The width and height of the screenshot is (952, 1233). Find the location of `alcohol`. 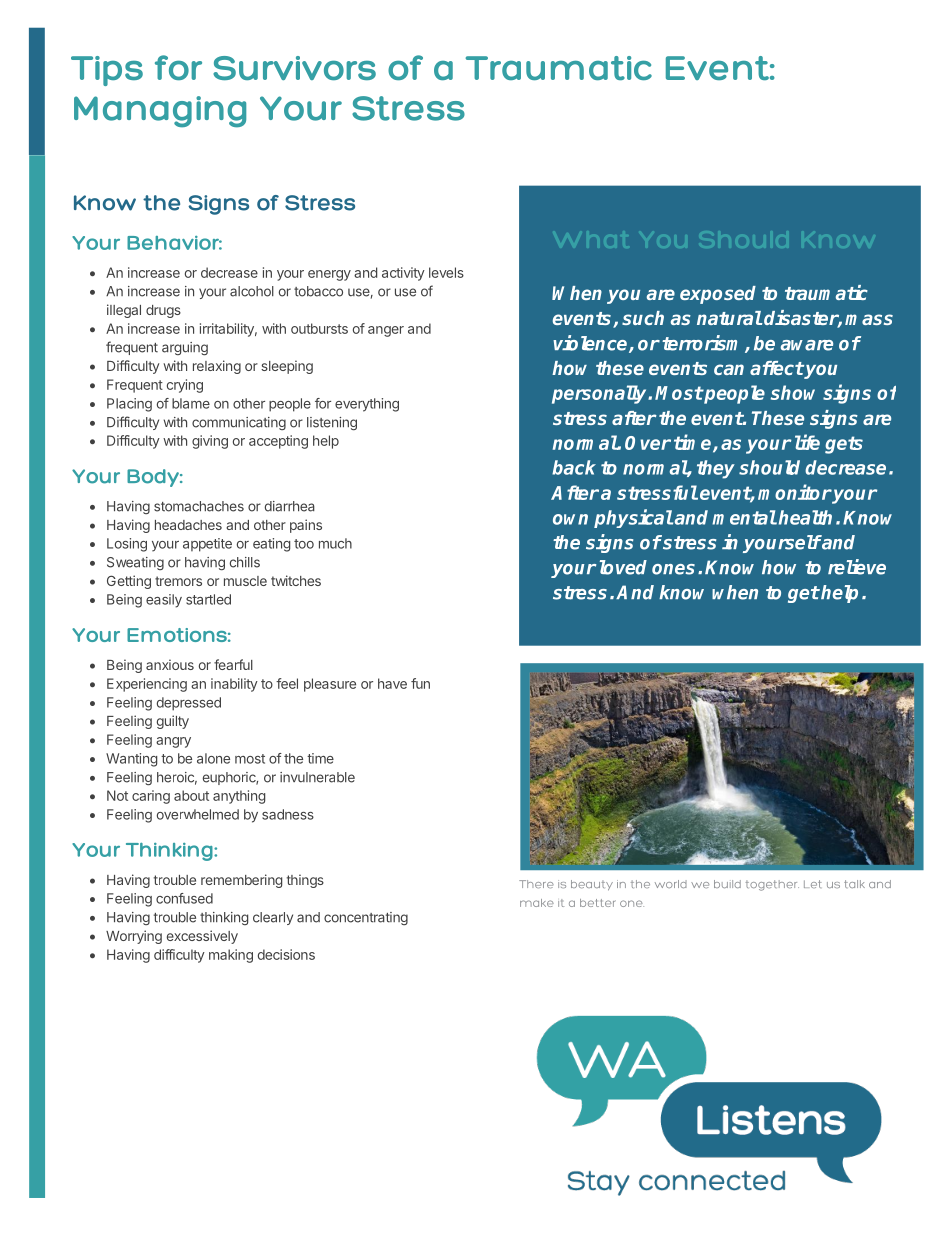

alcohol is located at coordinates (252, 291).
